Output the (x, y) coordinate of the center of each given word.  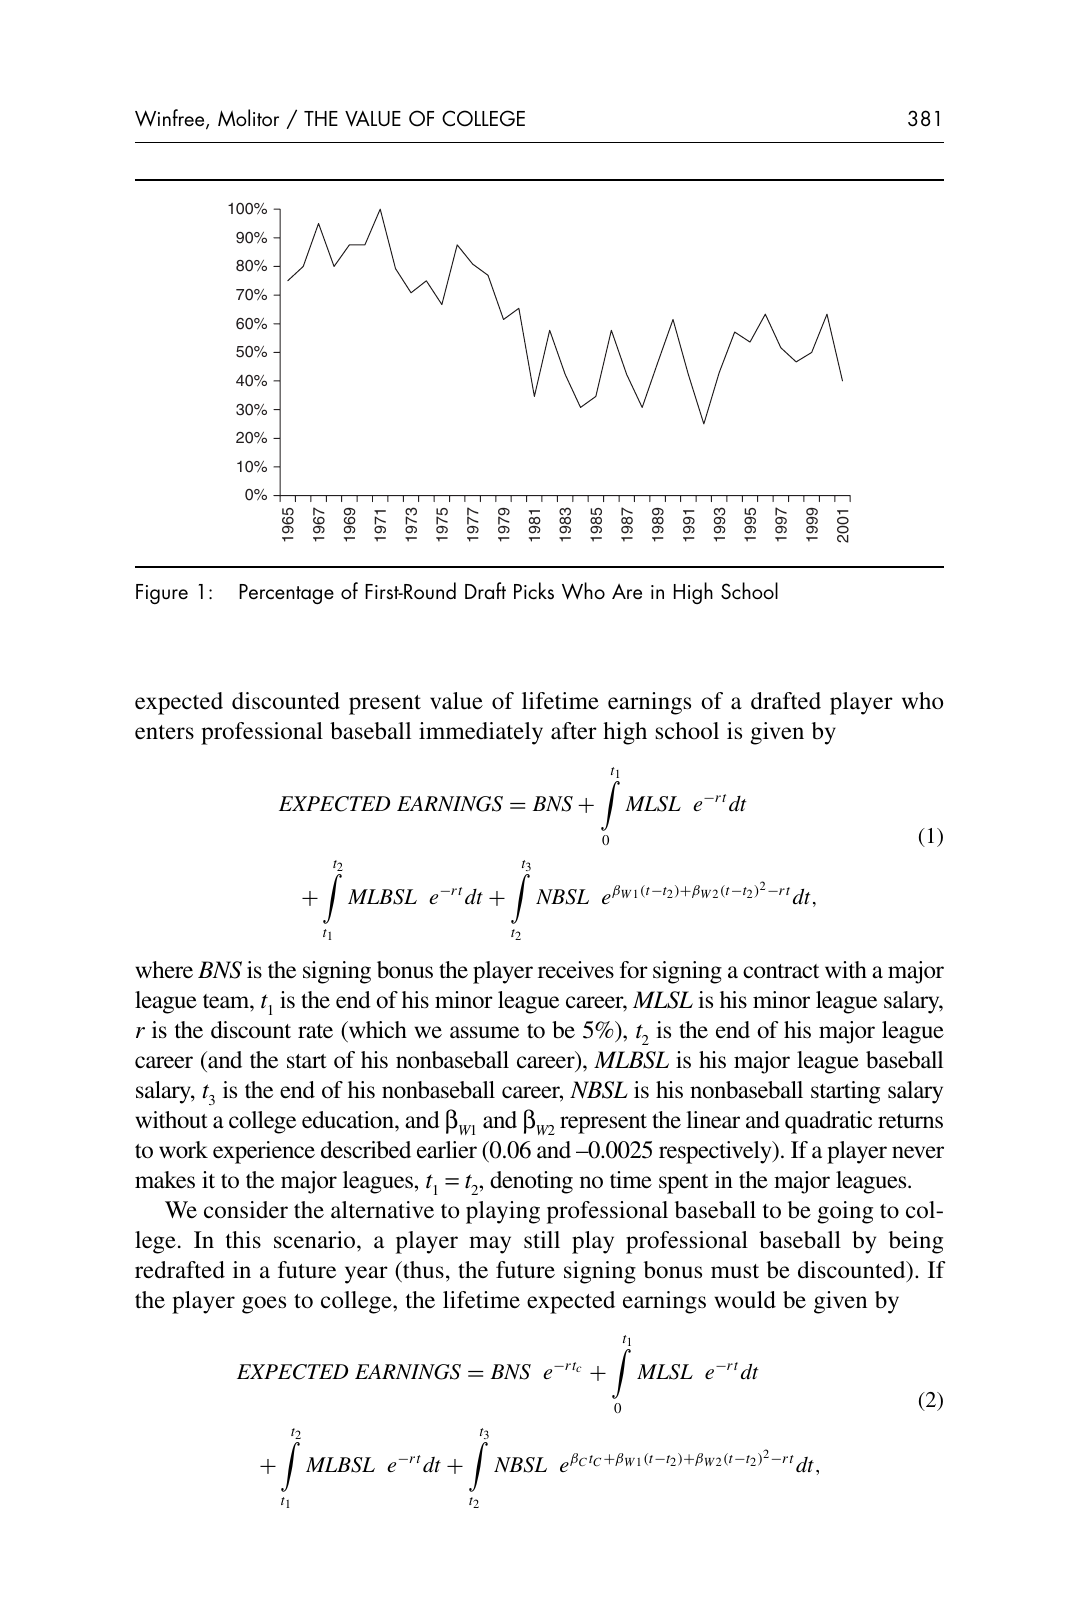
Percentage (286, 594)
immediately (481, 733)
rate (315, 1031)
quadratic (828, 1122)
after (574, 731)
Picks (534, 591)
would (745, 1300)
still (542, 1240)
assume (484, 1032)
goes (264, 1305)
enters (164, 732)
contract (781, 971)
